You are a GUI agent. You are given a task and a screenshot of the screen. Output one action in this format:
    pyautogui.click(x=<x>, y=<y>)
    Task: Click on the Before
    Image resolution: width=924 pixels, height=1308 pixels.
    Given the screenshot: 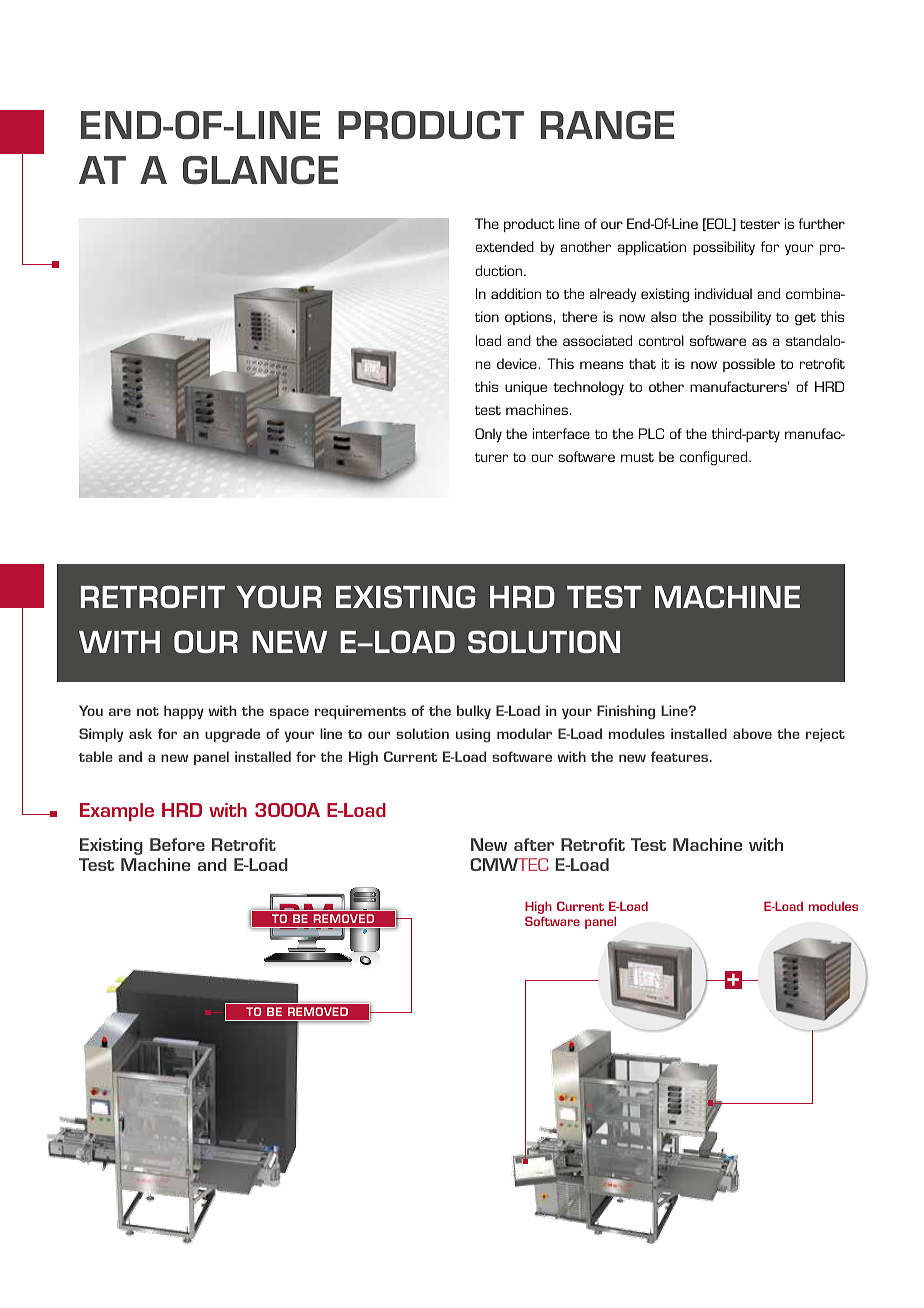 What is the action you would take?
    pyautogui.click(x=177, y=844)
